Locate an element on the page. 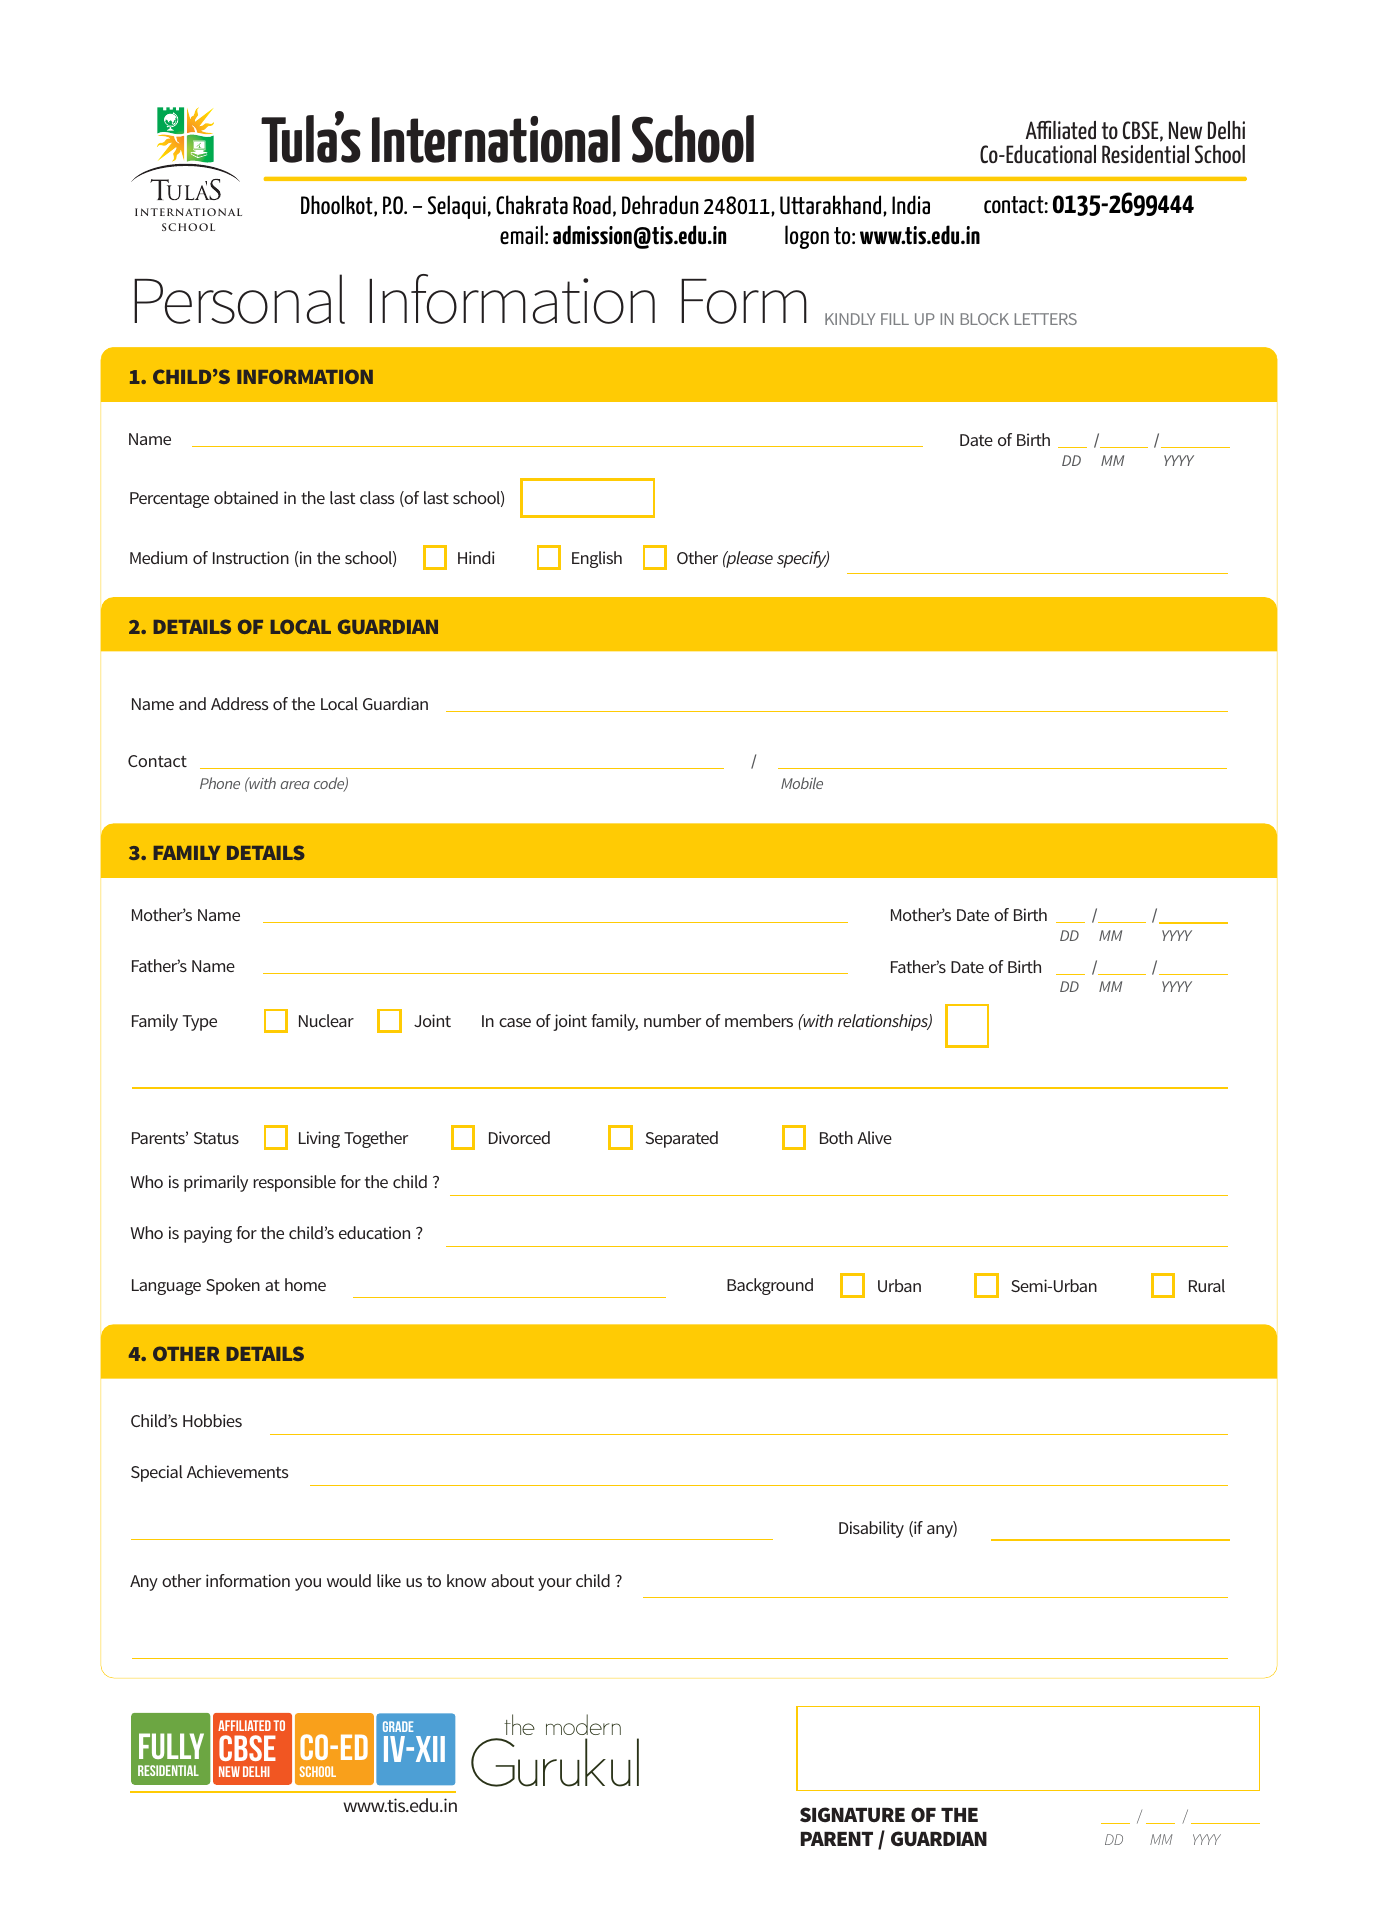 The image size is (1378, 1932). LETTERS is located at coordinates (1046, 319).
